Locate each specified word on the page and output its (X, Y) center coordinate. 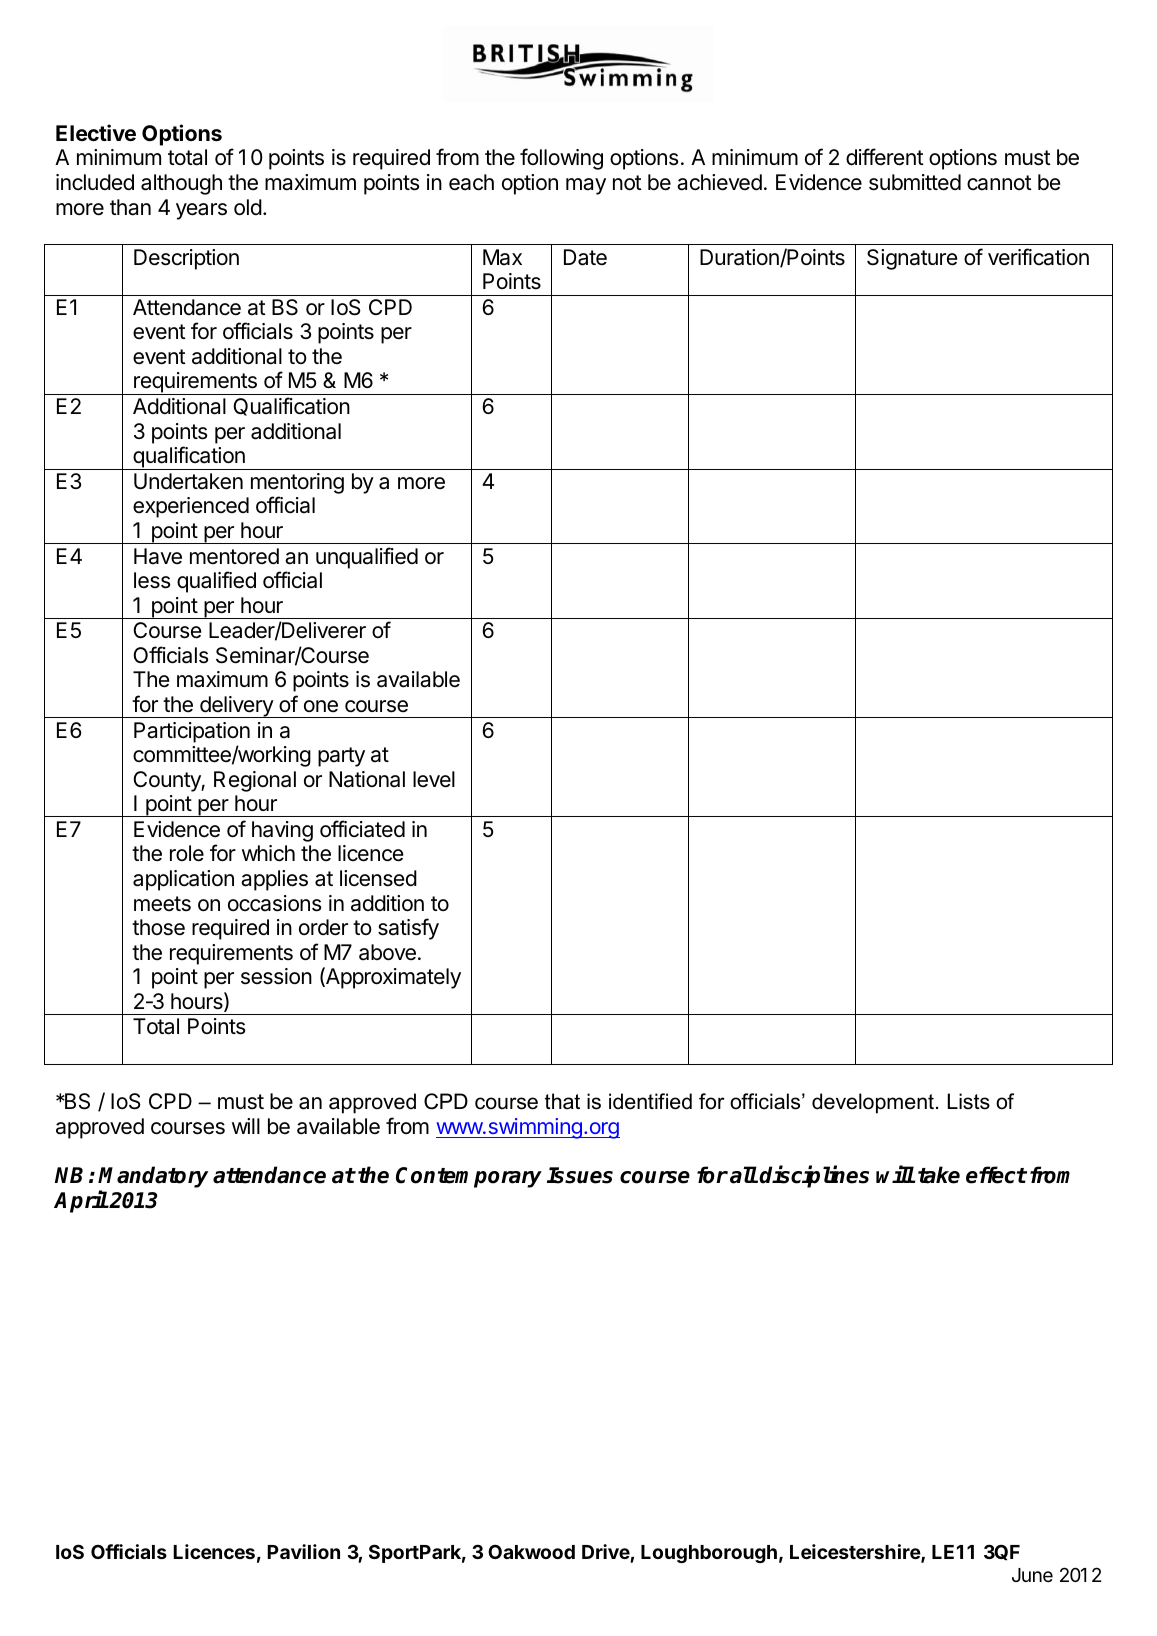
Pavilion (303, 1551)
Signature (912, 259)
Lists (969, 1101)
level (434, 779)
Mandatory (153, 1178)
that (562, 1101)
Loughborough (709, 1554)
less (152, 580)
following (561, 159)
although (181, 184)
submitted (915, 182)
